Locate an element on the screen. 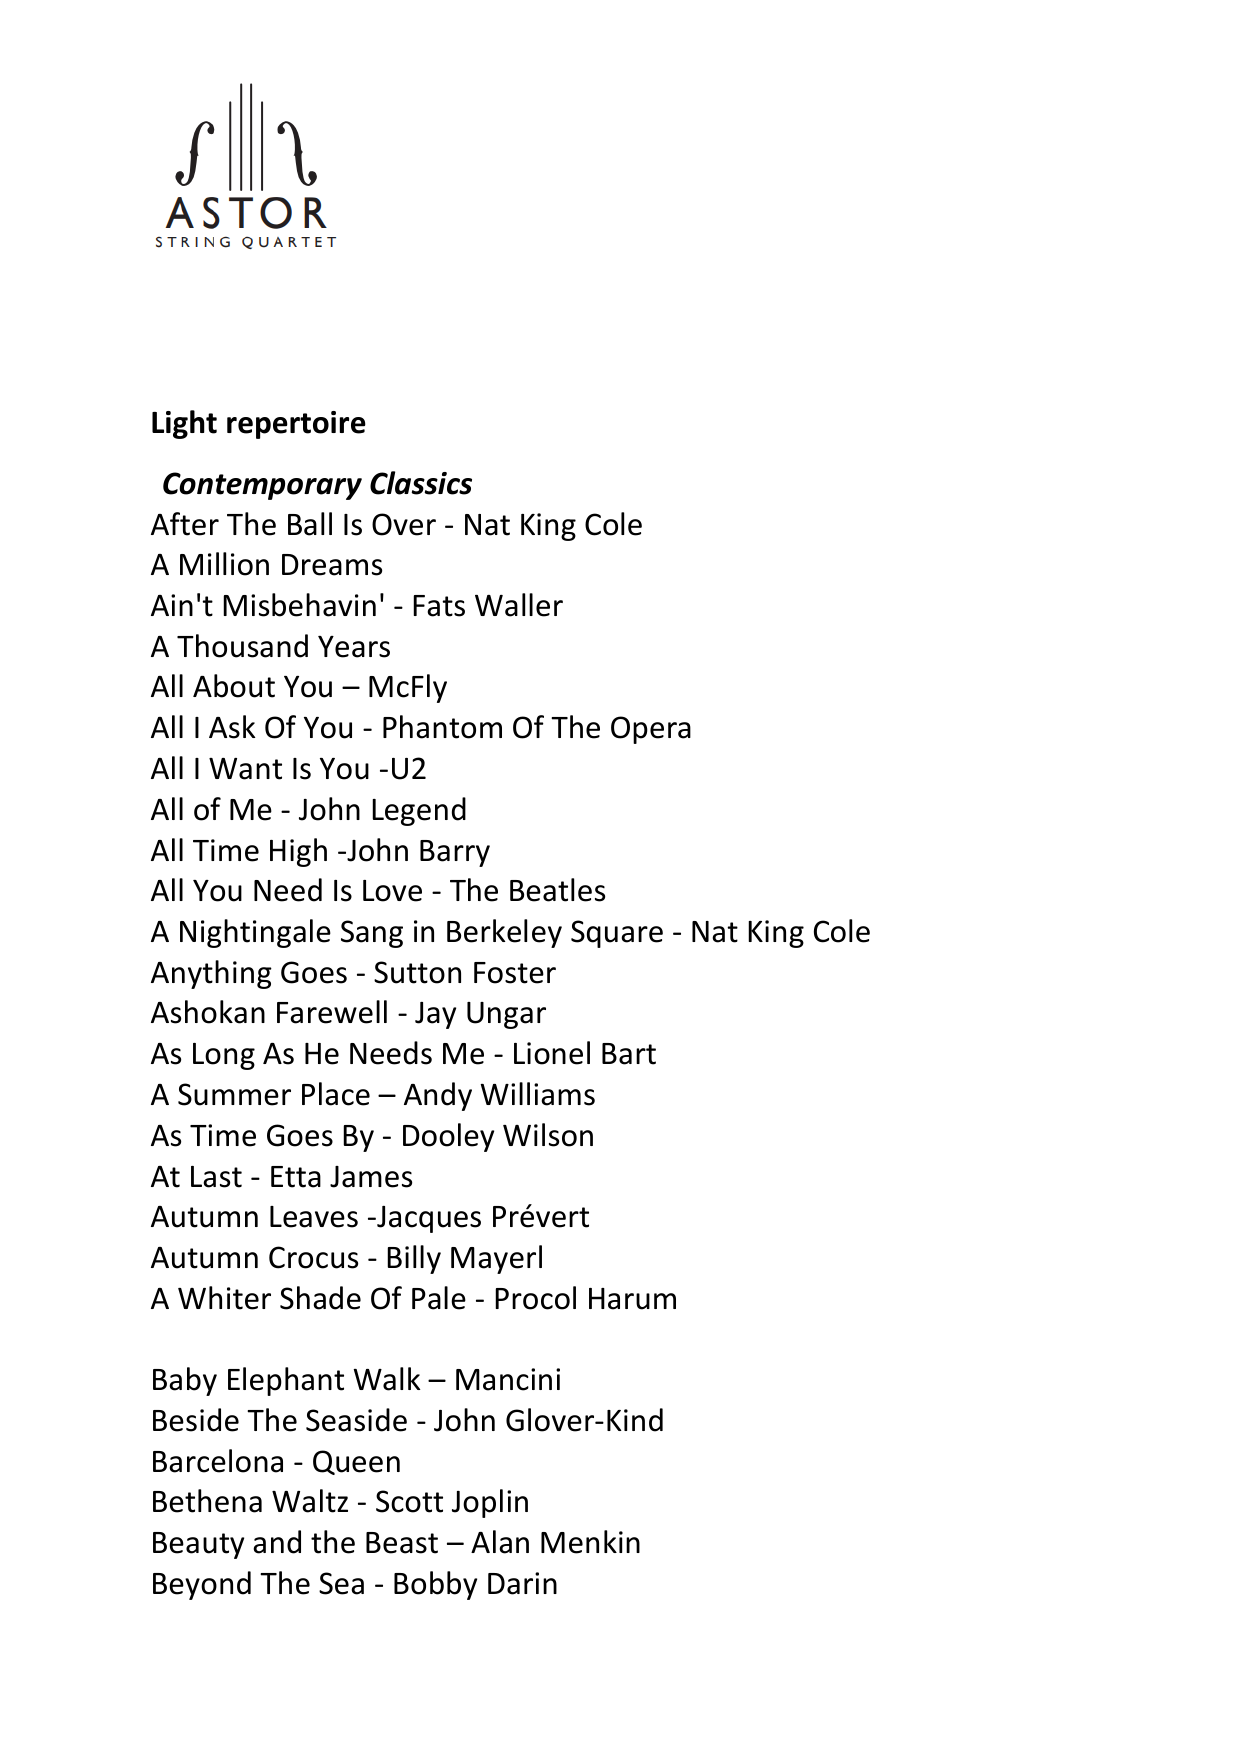  Billy is located at coordinates (414, 1259).
